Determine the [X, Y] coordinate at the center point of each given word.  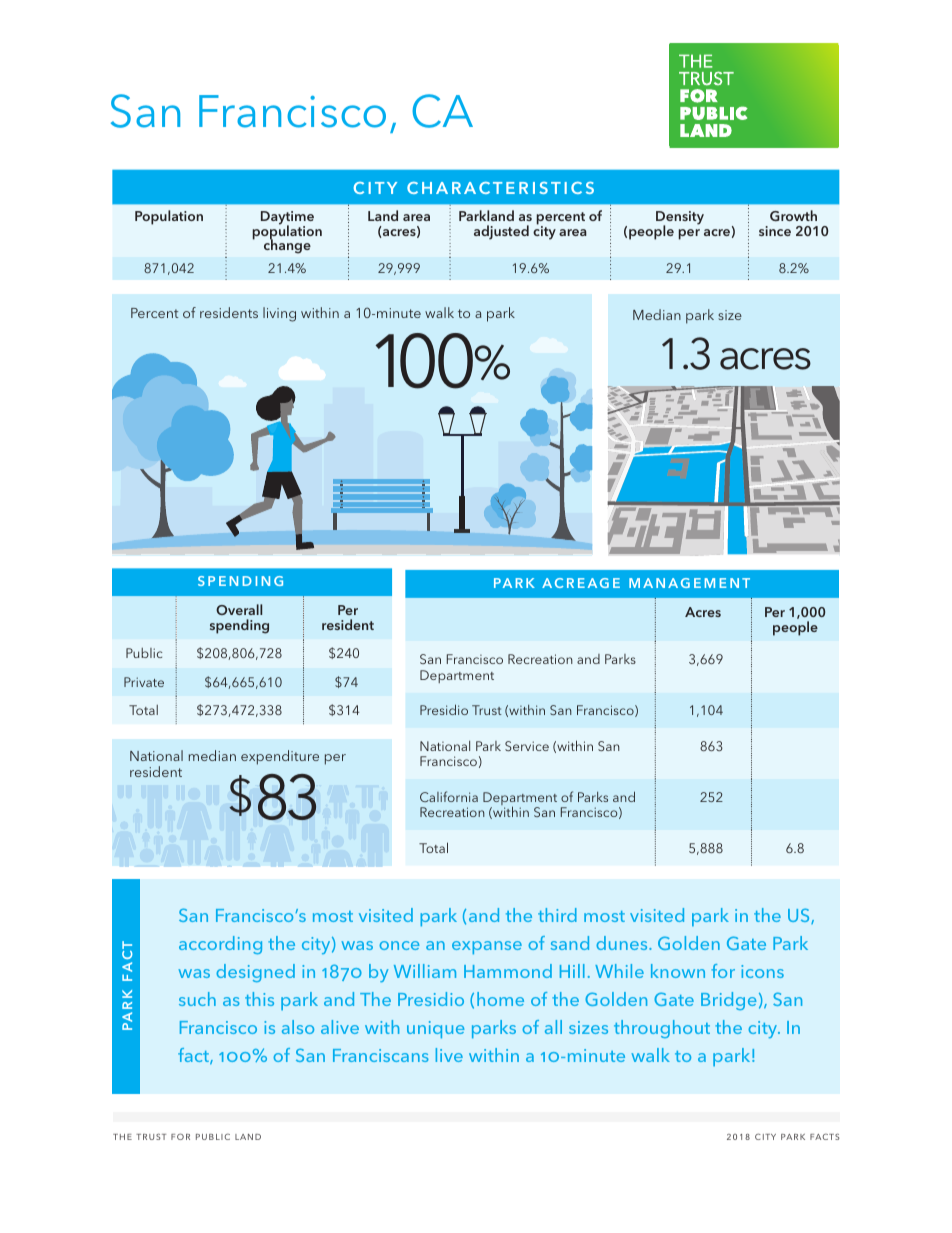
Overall [239, 609]
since [775, 231]
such [197, 999]
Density [680, 219]
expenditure [280, 757]
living [279, 314]
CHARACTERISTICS [500, 188]
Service [527, 746]
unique [436, 1029]
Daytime [287, 219]
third [557, 915]
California [449, 796]
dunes [623, 943]
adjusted [501, 232]
